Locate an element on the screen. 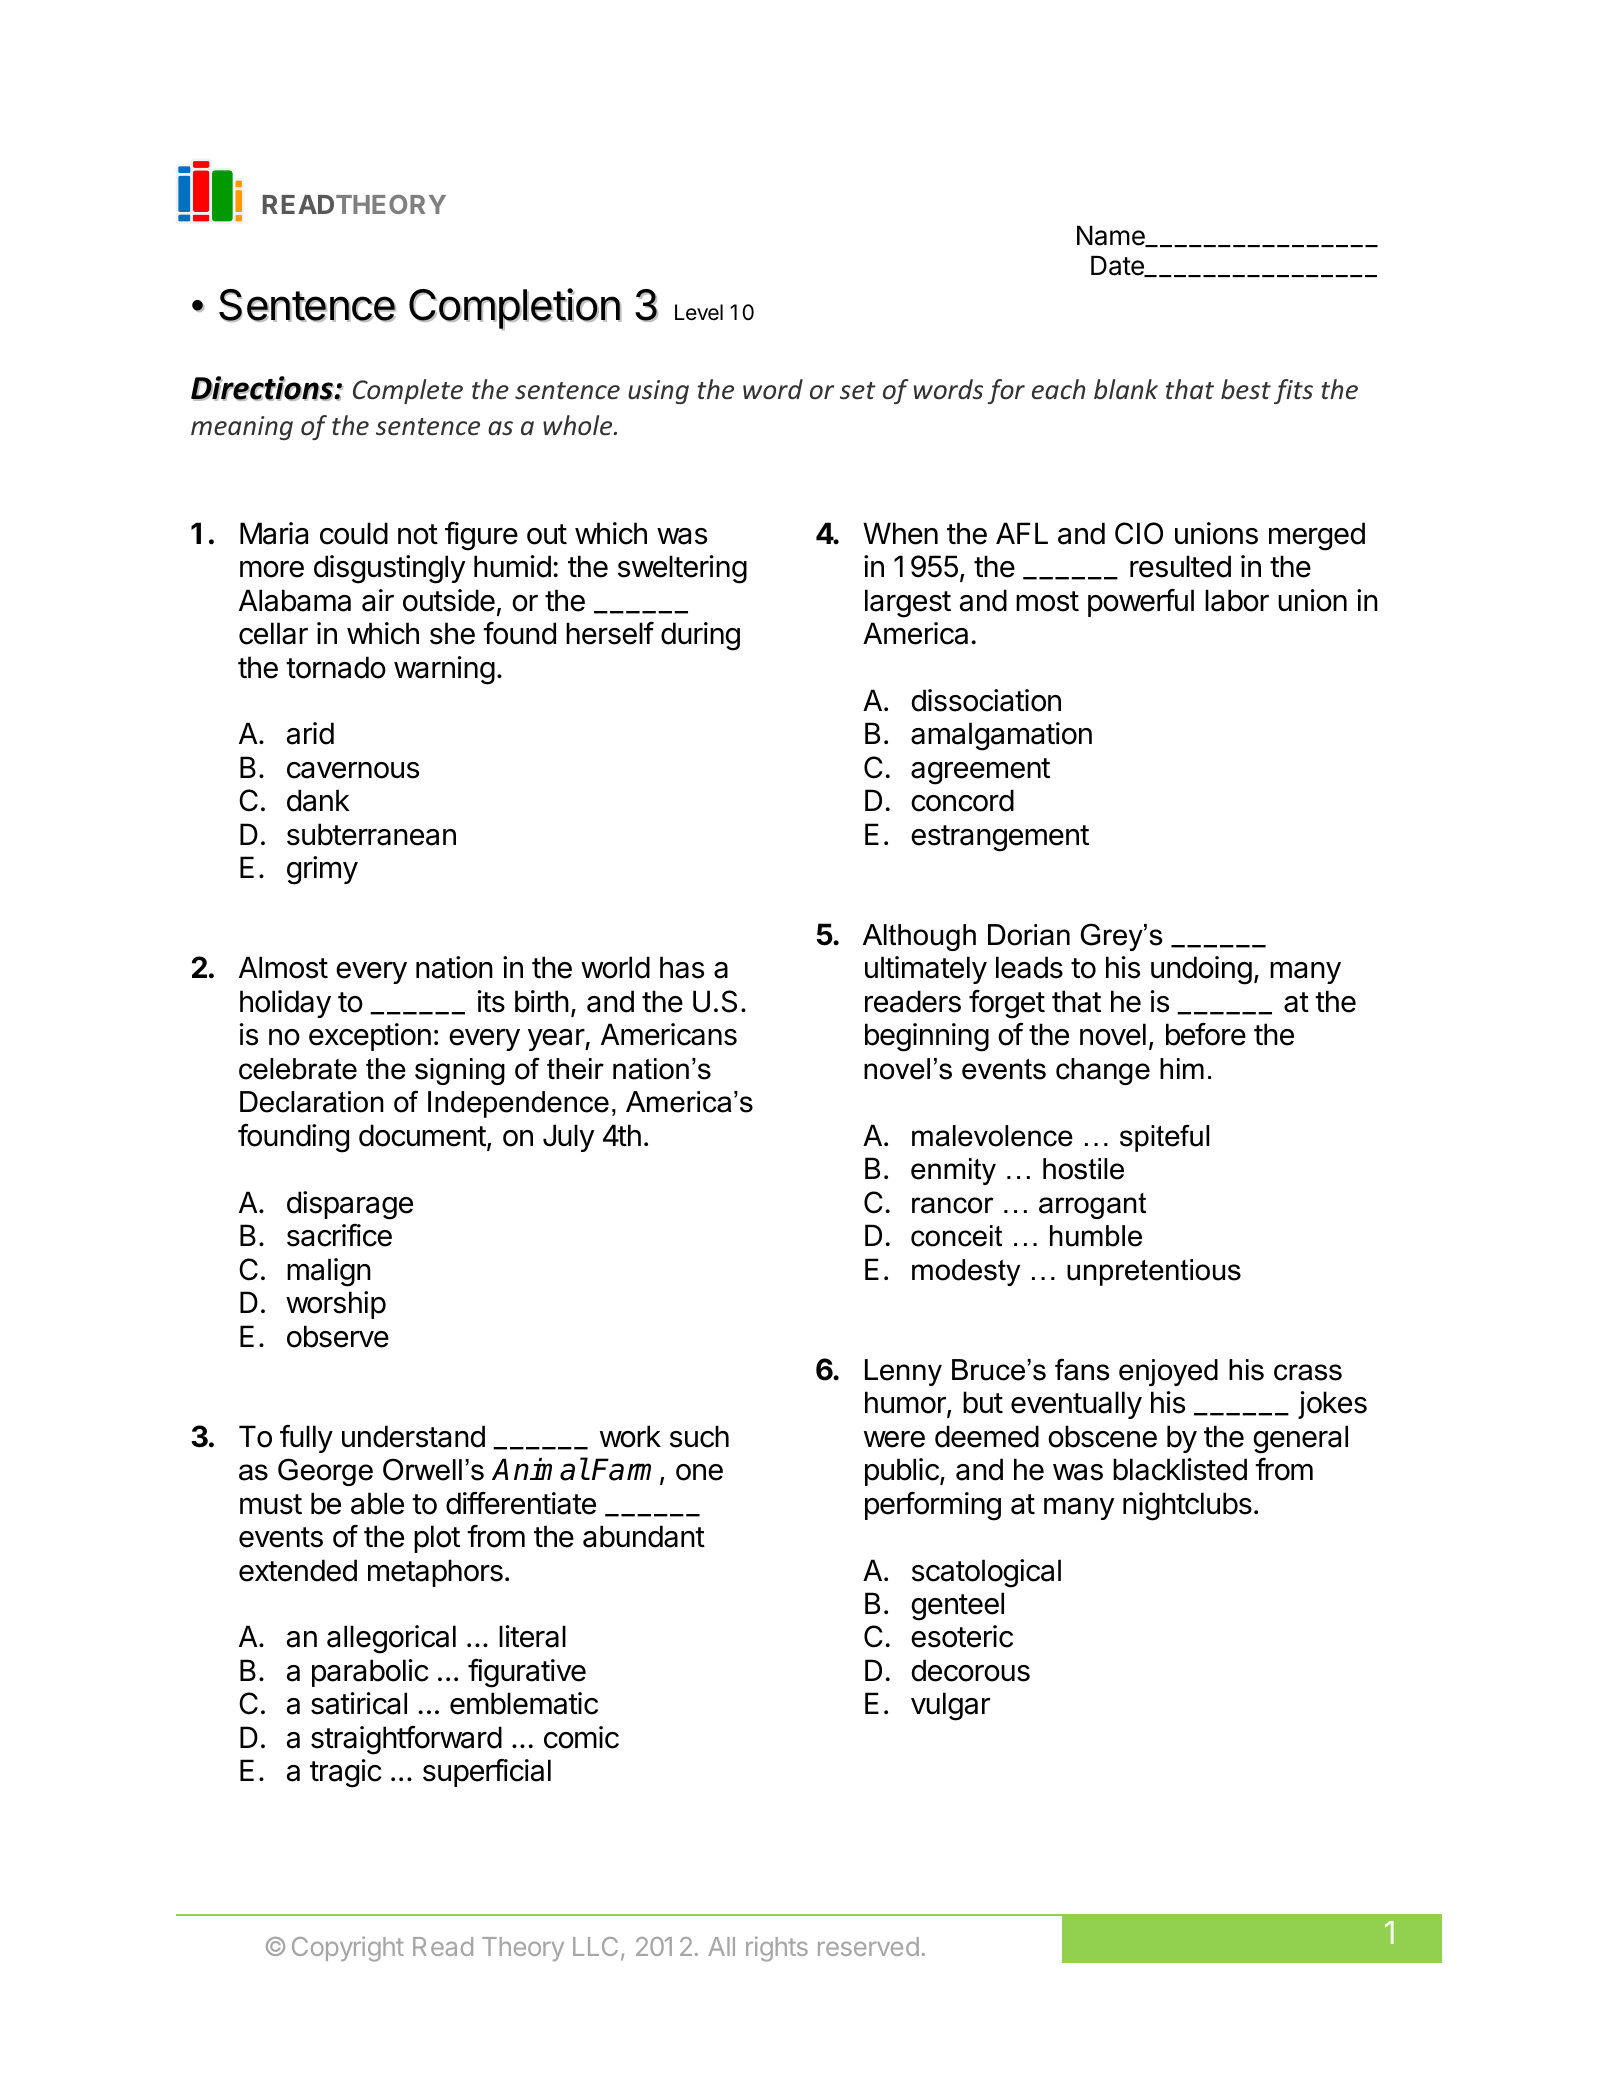 This screenshot has width=1618, height=2094. enmity is located at coordinates (953, 1171).
